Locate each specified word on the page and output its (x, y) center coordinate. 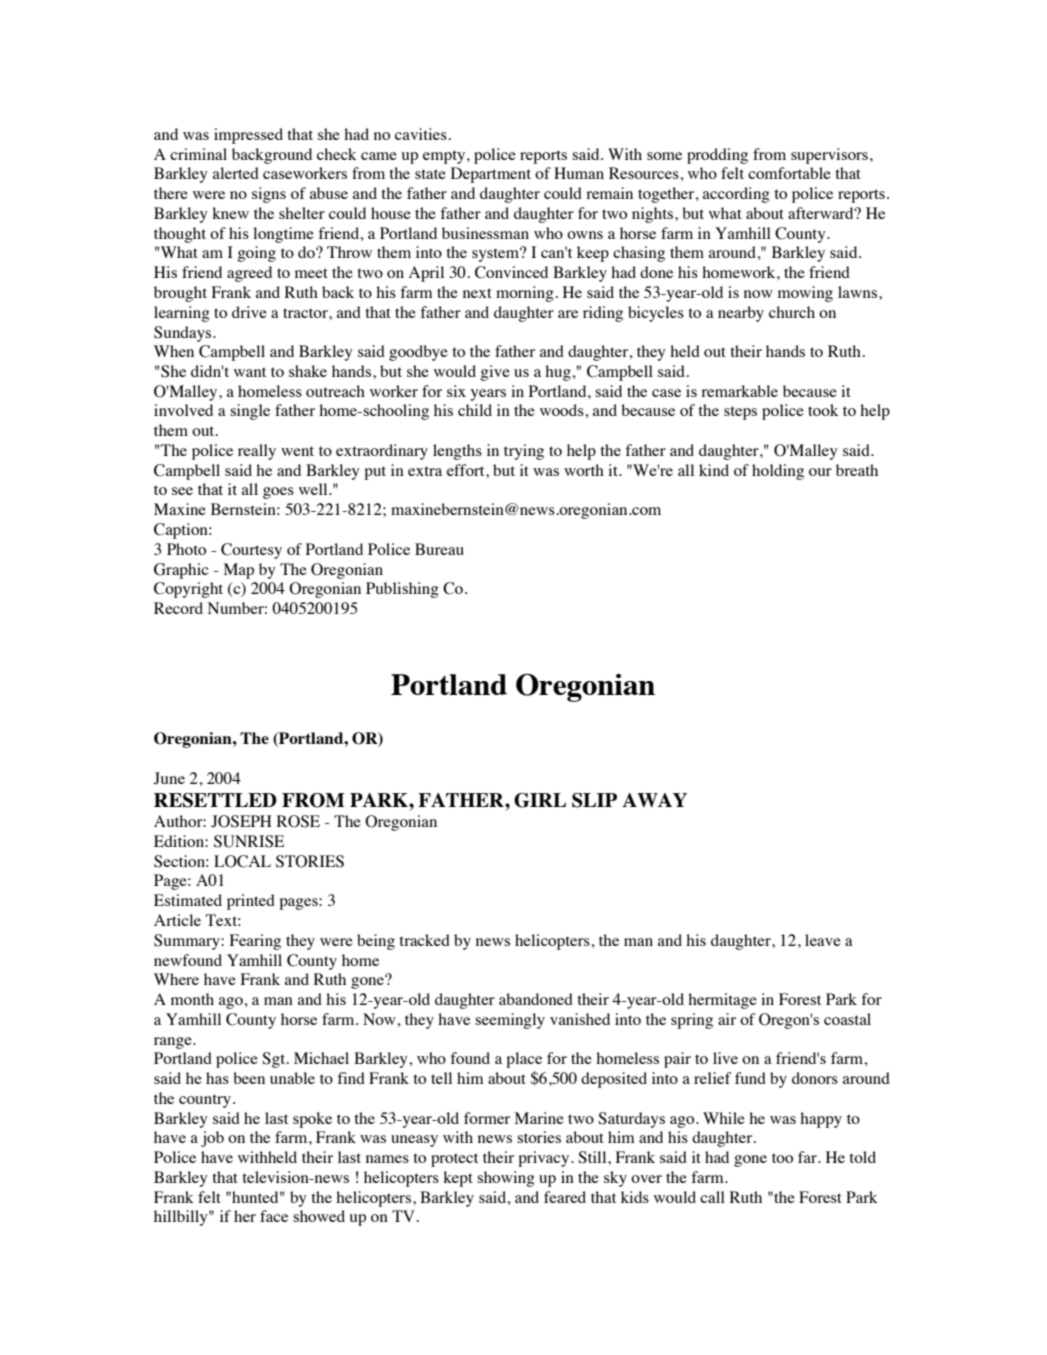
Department (491, 175)
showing (506, 1179)
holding (778, 472)
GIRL (540, 800)
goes (278, 493)
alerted (236, 173)
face (274, 1216)
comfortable (789, 173)
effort (467, 470)
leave (823, 940)
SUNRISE (249, 841)
